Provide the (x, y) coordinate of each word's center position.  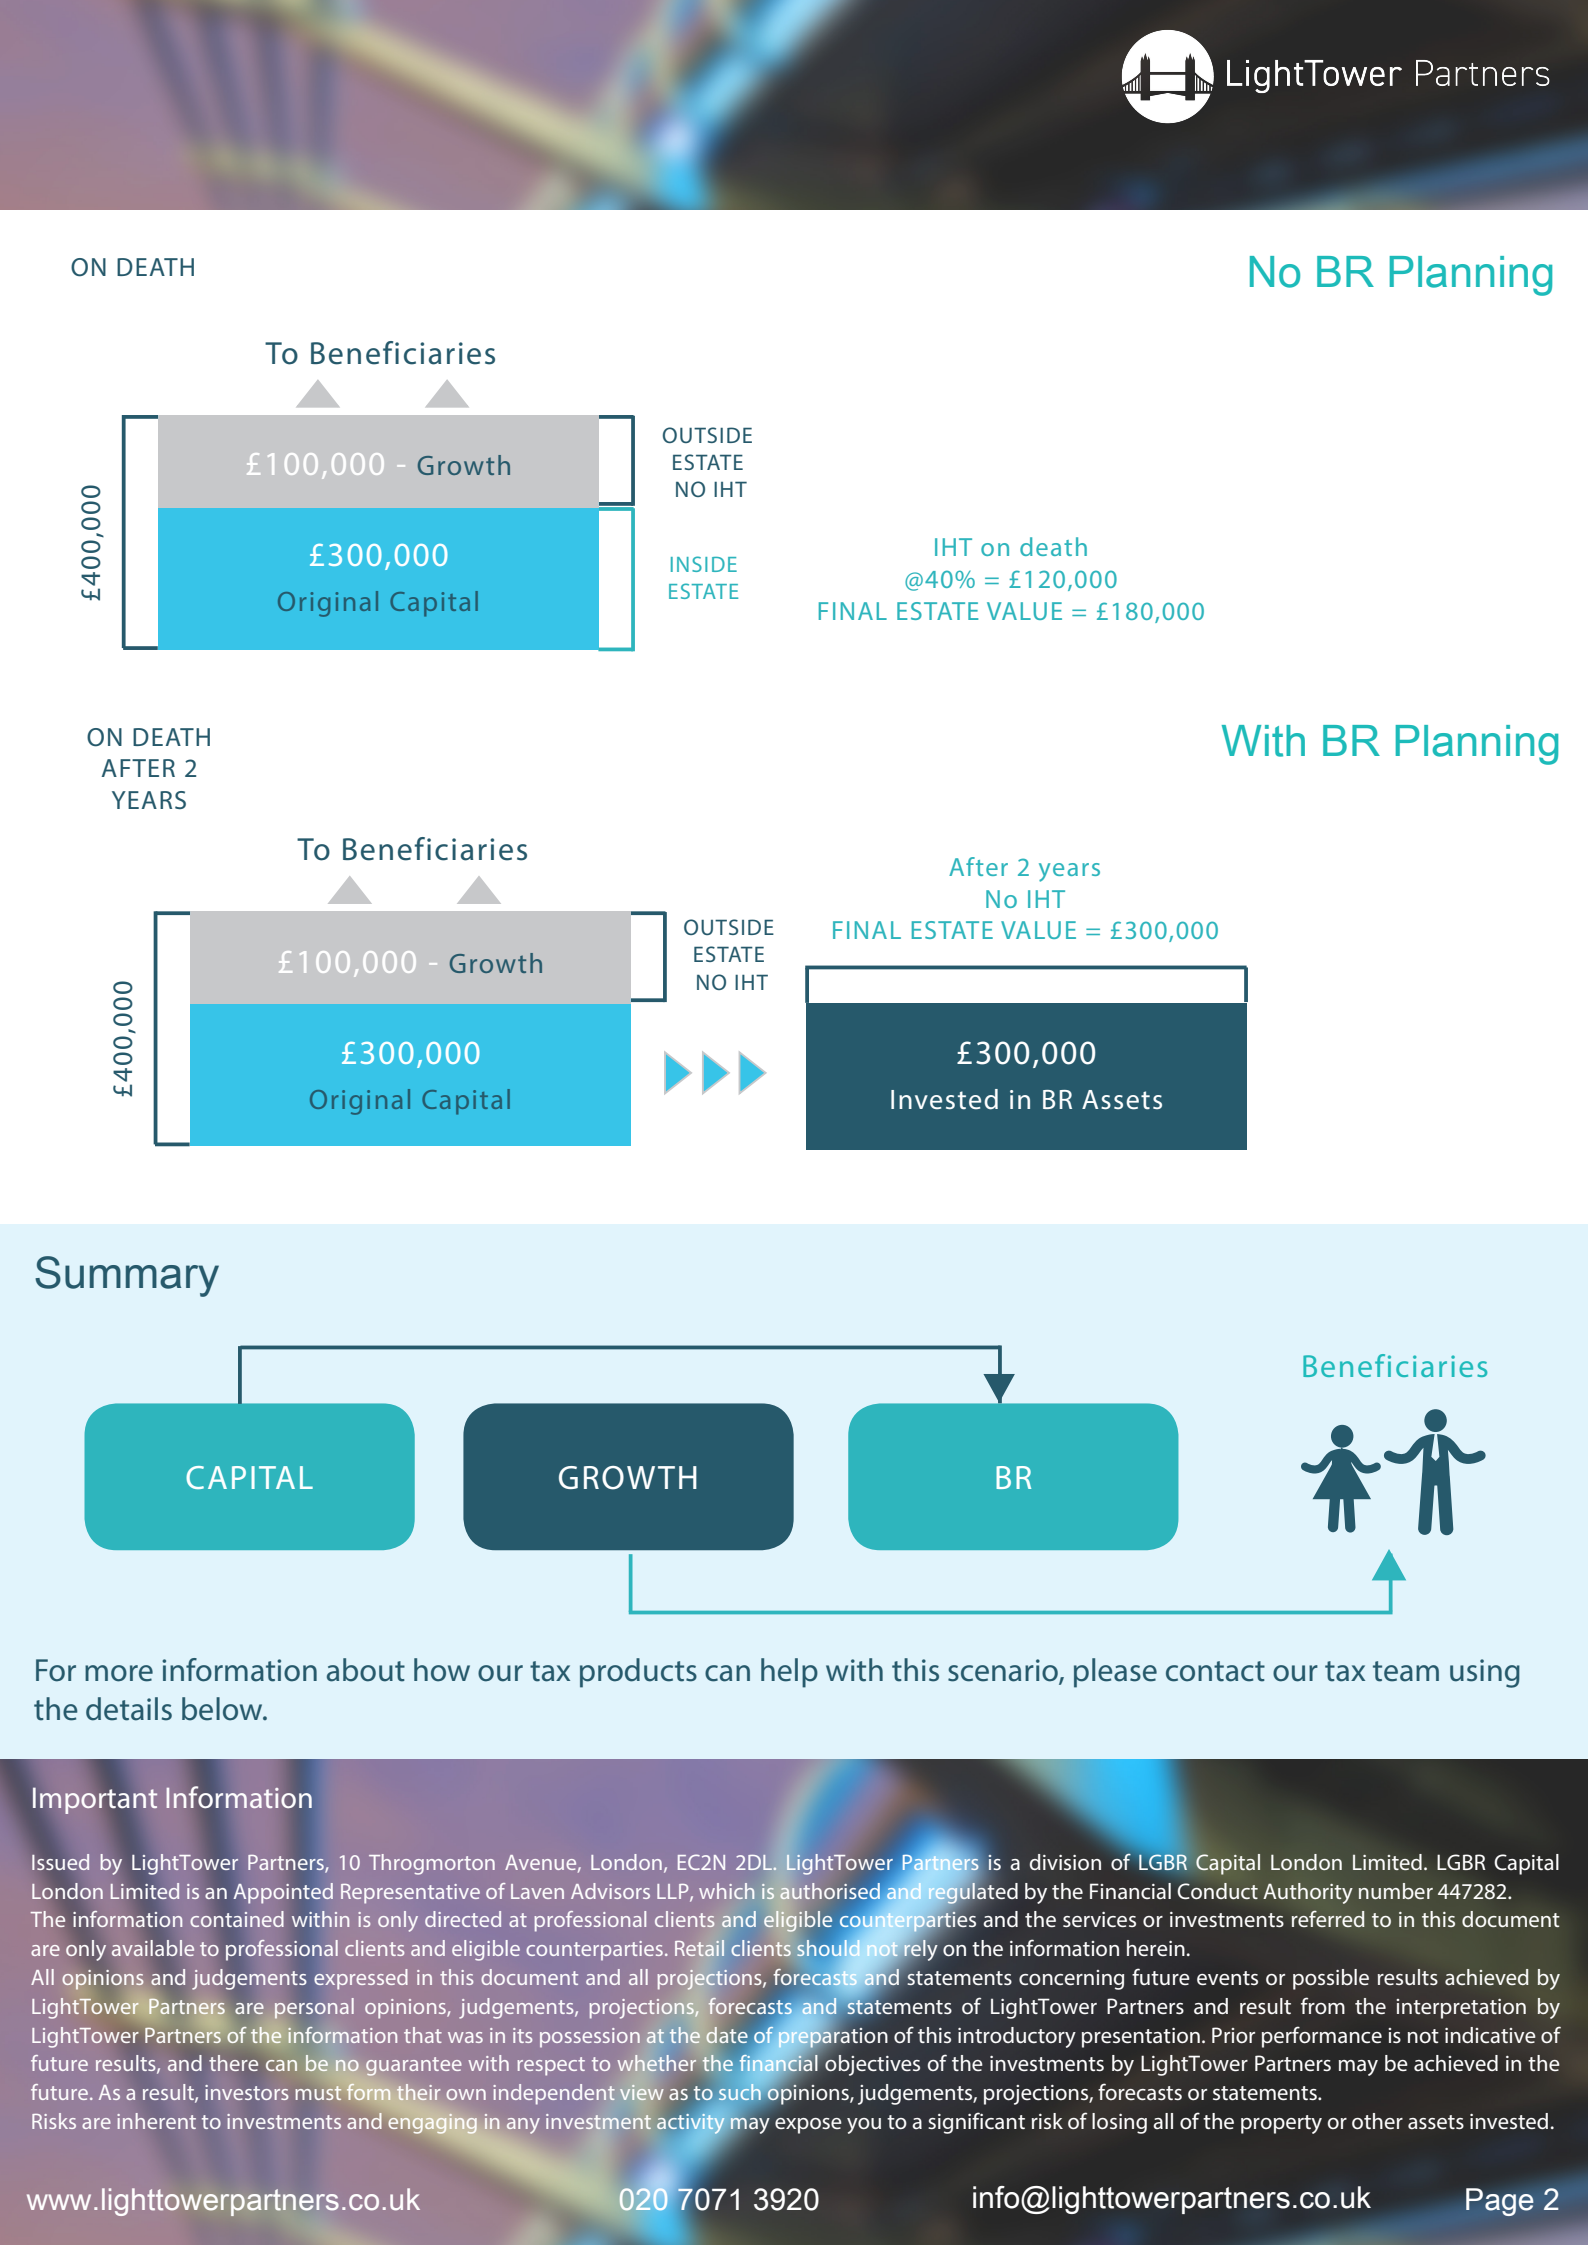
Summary (127, 1276)
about (366, 1670)
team (1406, 1671)
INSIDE (704, 564)
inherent (156, 2121)
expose (808, 2126)
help (789, 1673)
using (1485, 1673)
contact (1215, 1671)
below (223, 1709)
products (638, 1673)
